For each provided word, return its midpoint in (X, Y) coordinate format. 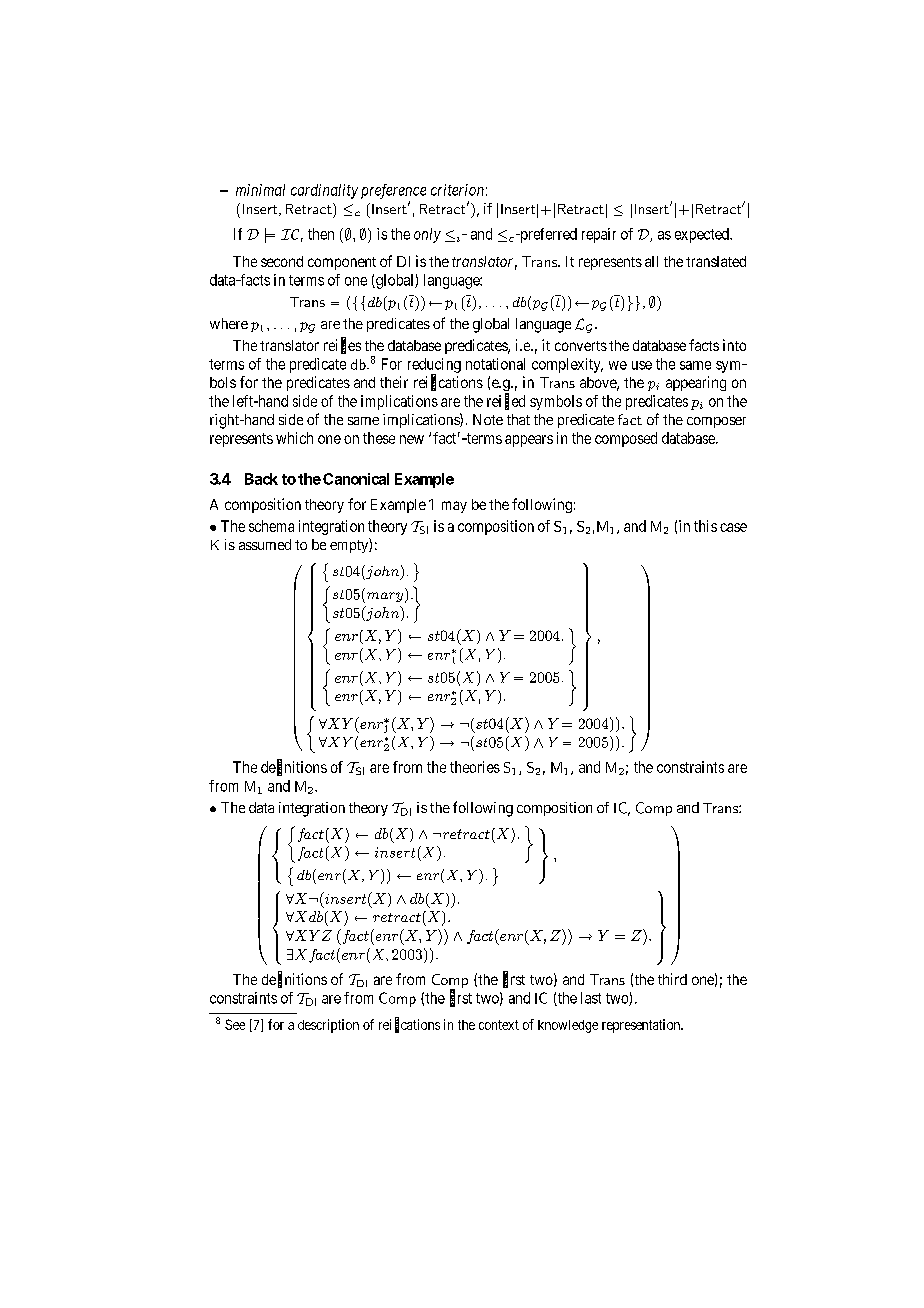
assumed (265, 544)
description (328, 1026)
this (705, 526)
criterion (457, 190)
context (499, 1025)
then (321, 234)
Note (488, 419)
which (294, 438)
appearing (696, 383)
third (672, 979)
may (454, 507)
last (591, 998)
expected (703, 235)
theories (475, 767)
